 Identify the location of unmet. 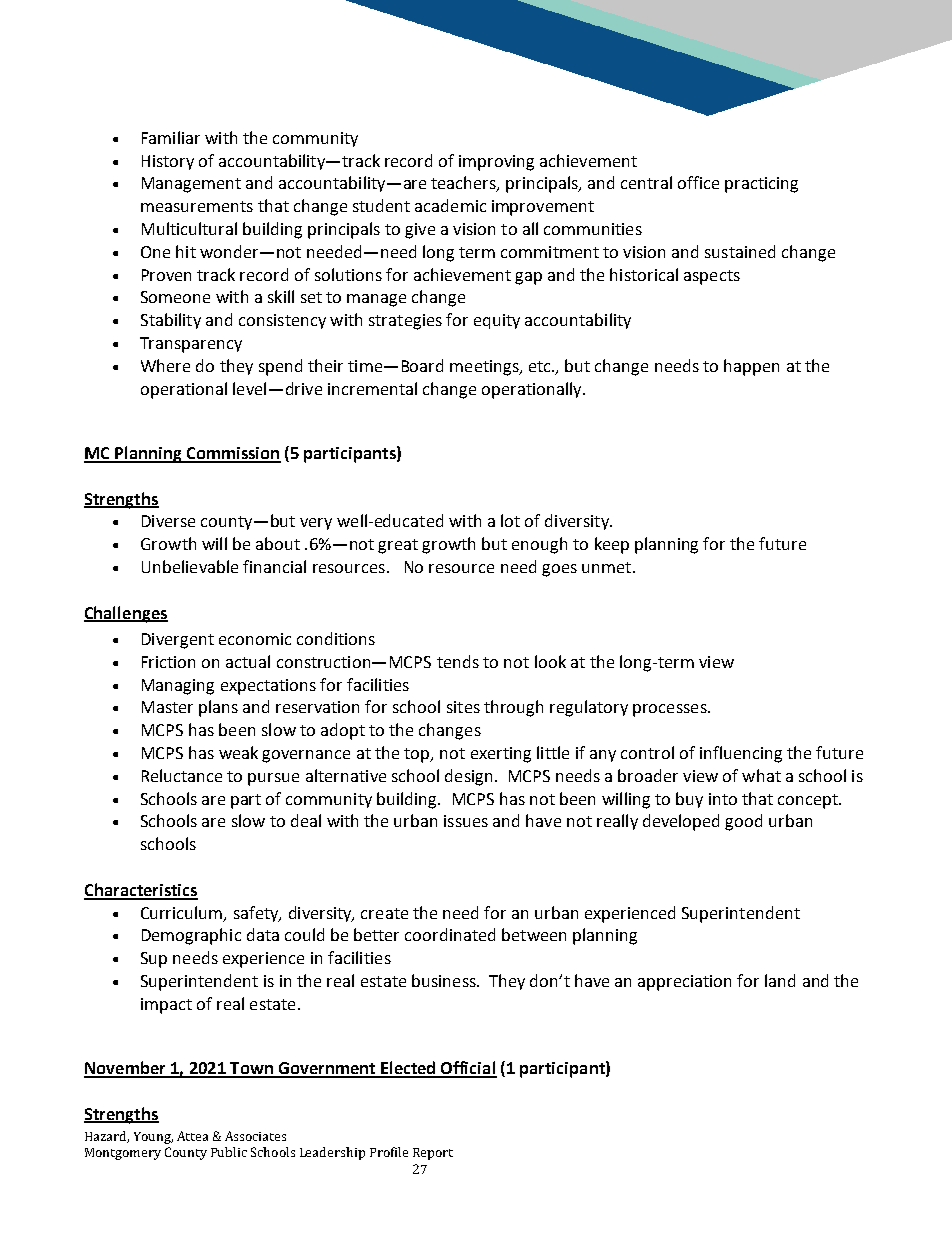
(608, 567).
